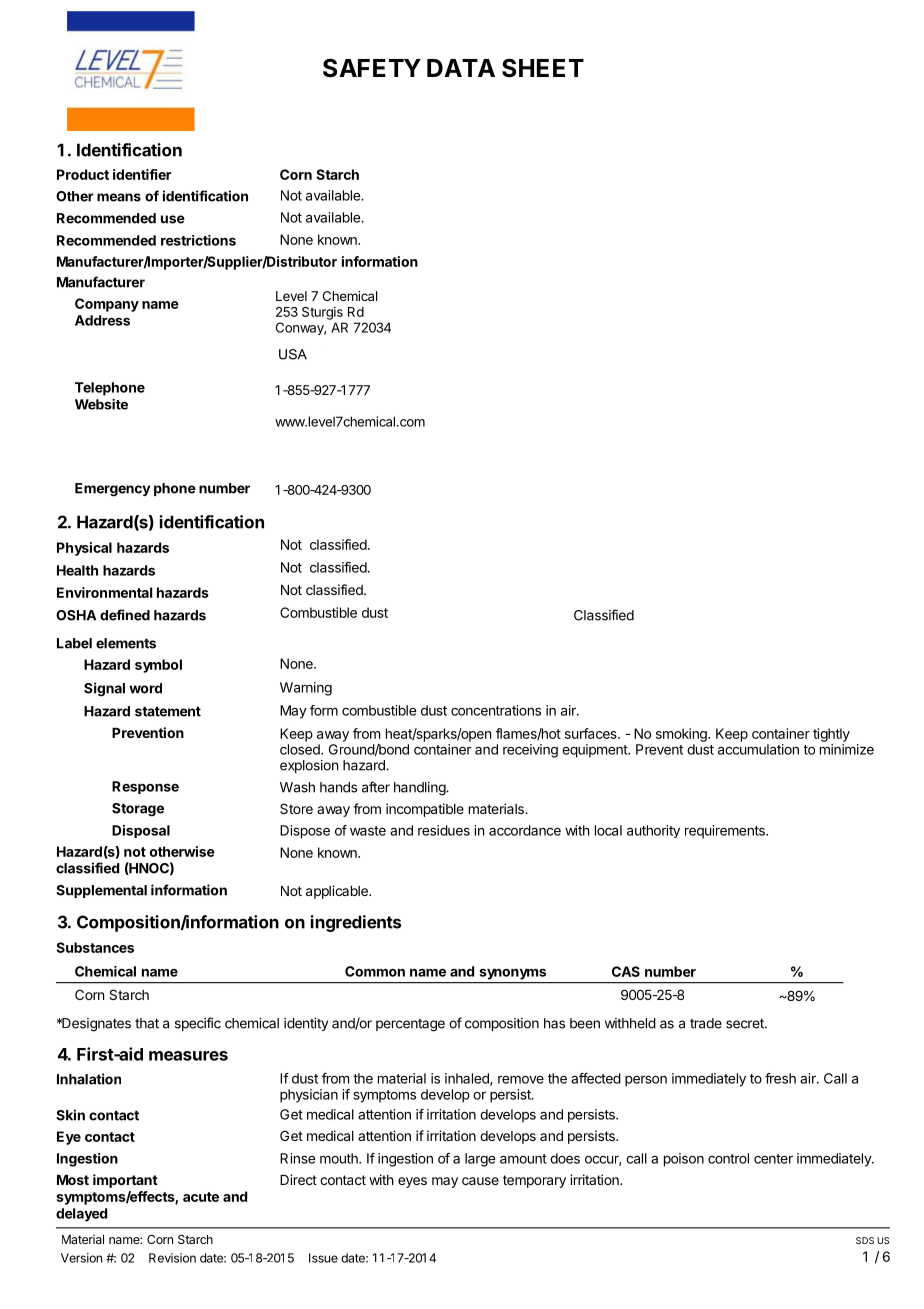  I want to click on SHEET, so click(543, 68).
